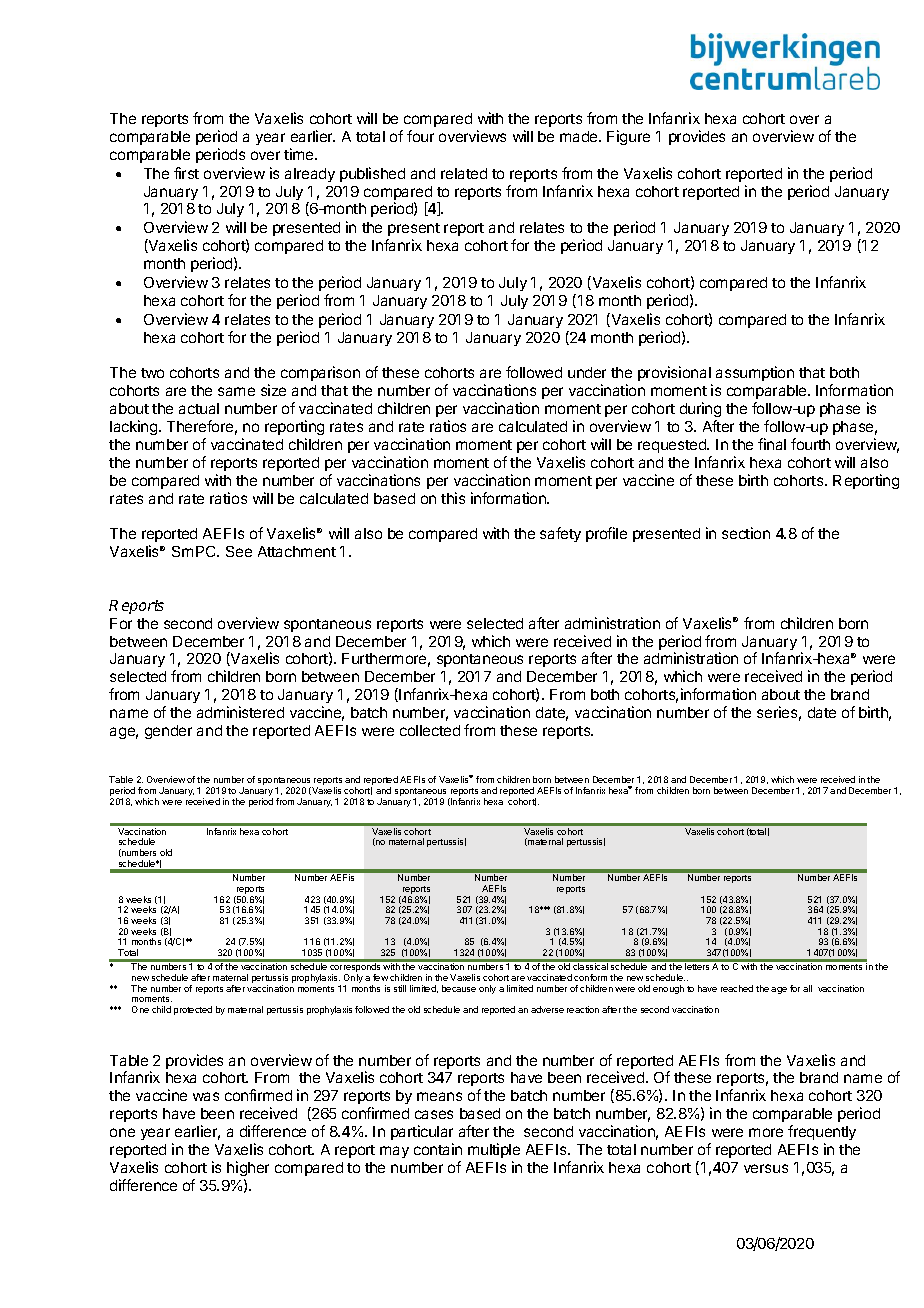 Image resolution: width=924 pixels, height=1308 pixels. What do you see at coordinates (494, 1150) in the screenshot?
I see `multiple` at bounding box center [494, 1150].
